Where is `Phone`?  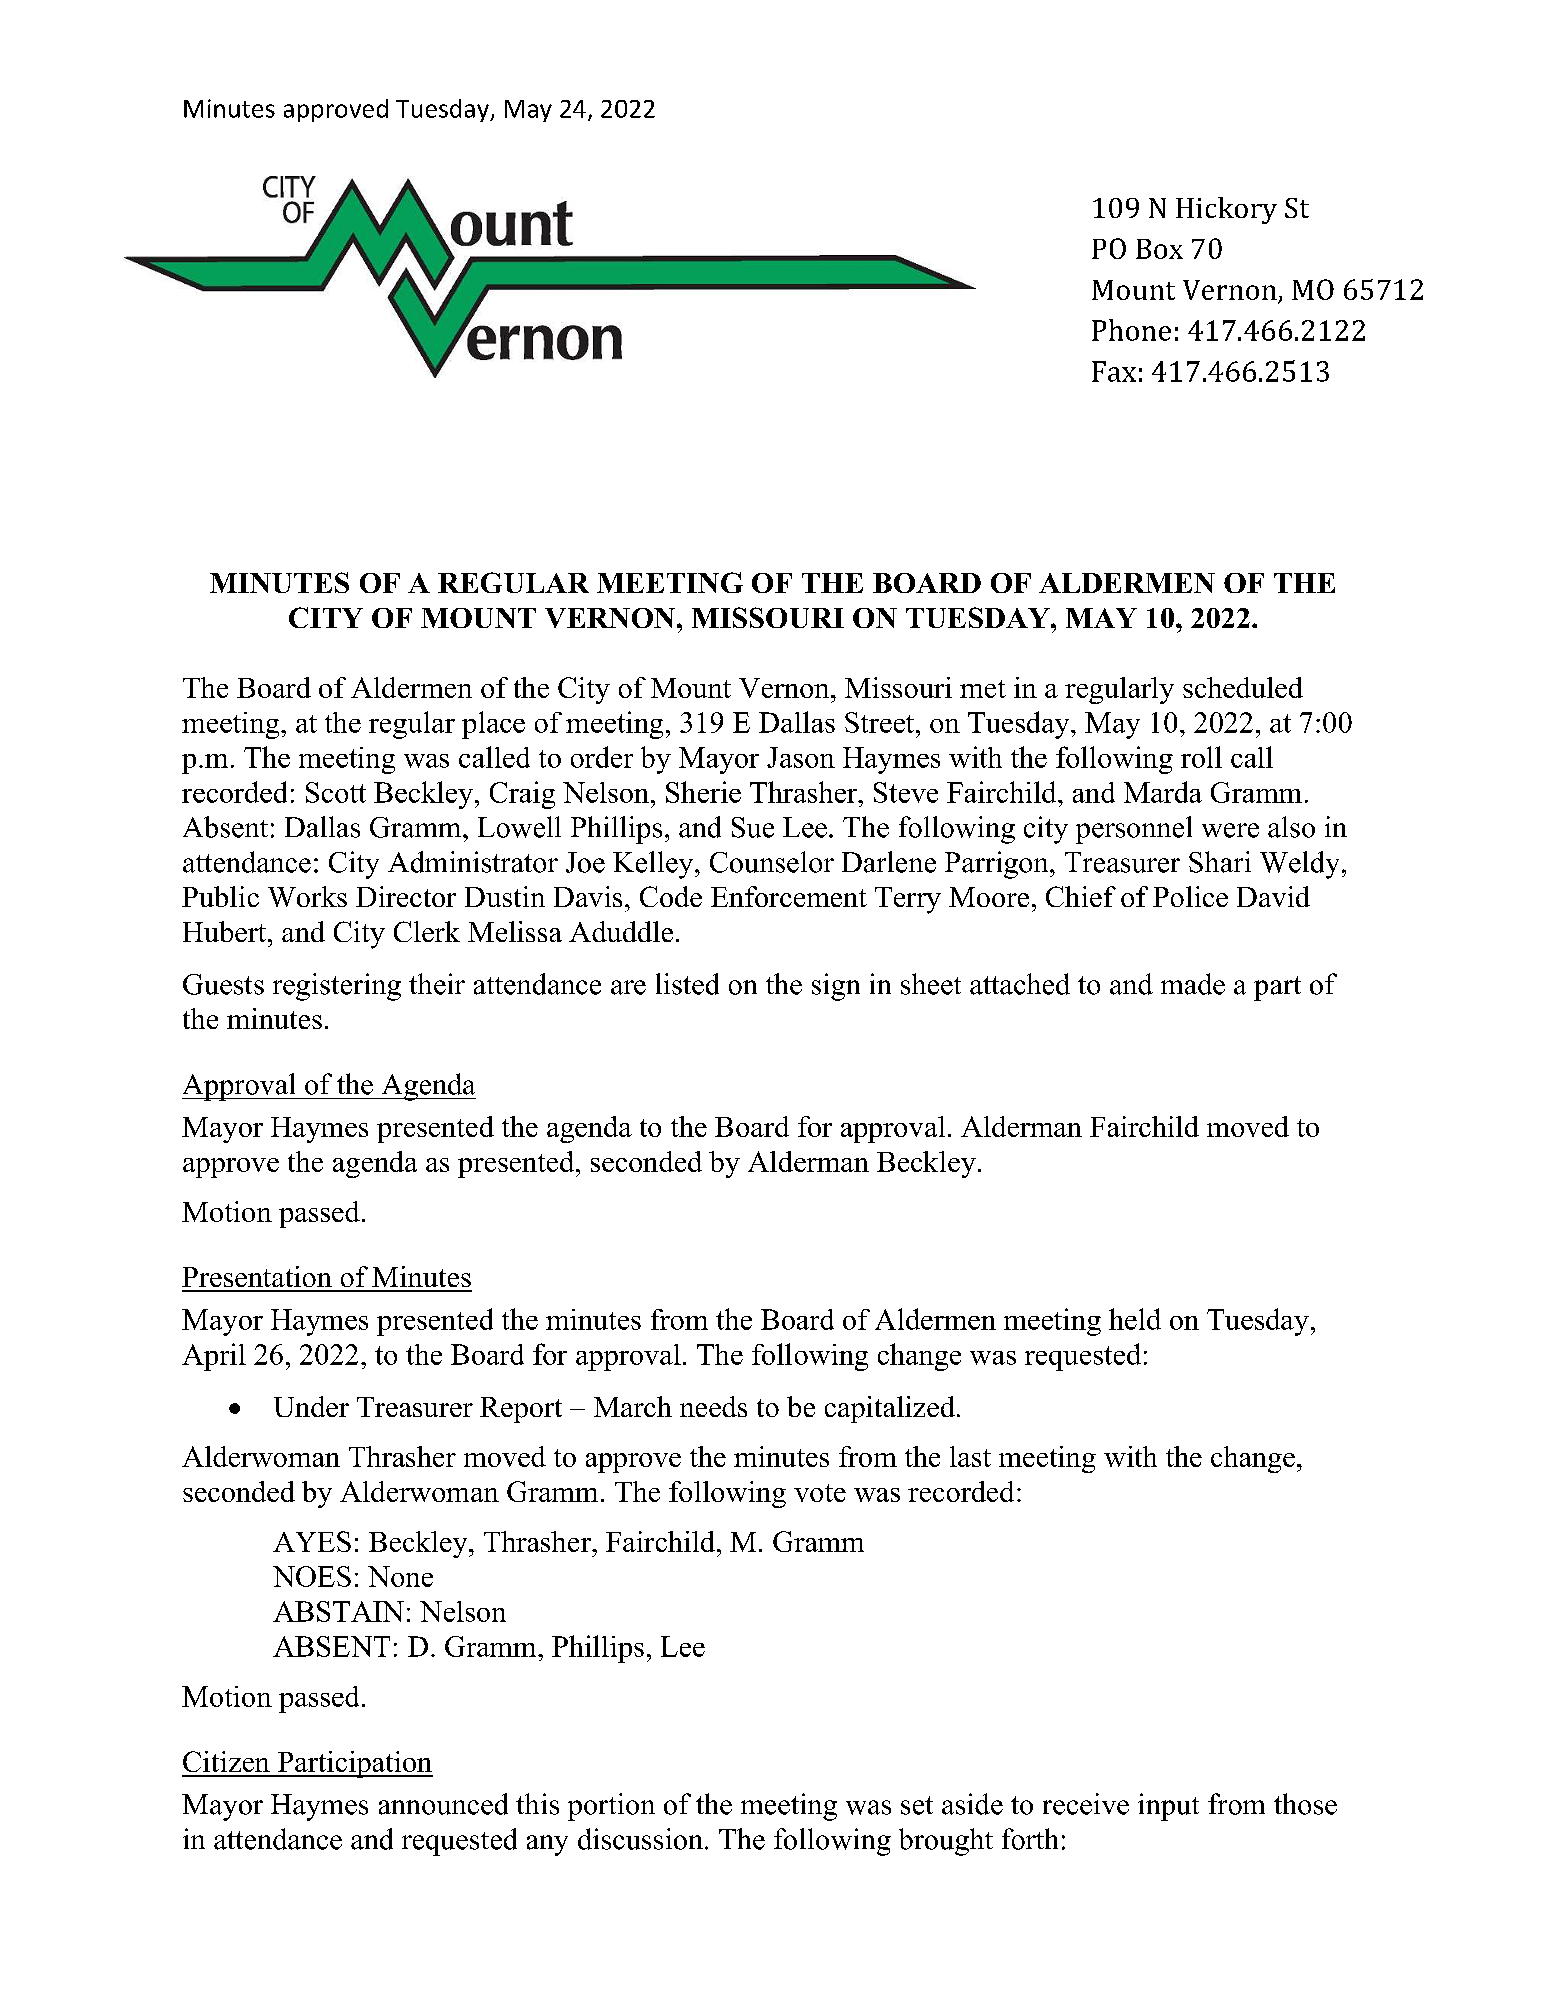
Phone is located at coordinates (1131, 330).
